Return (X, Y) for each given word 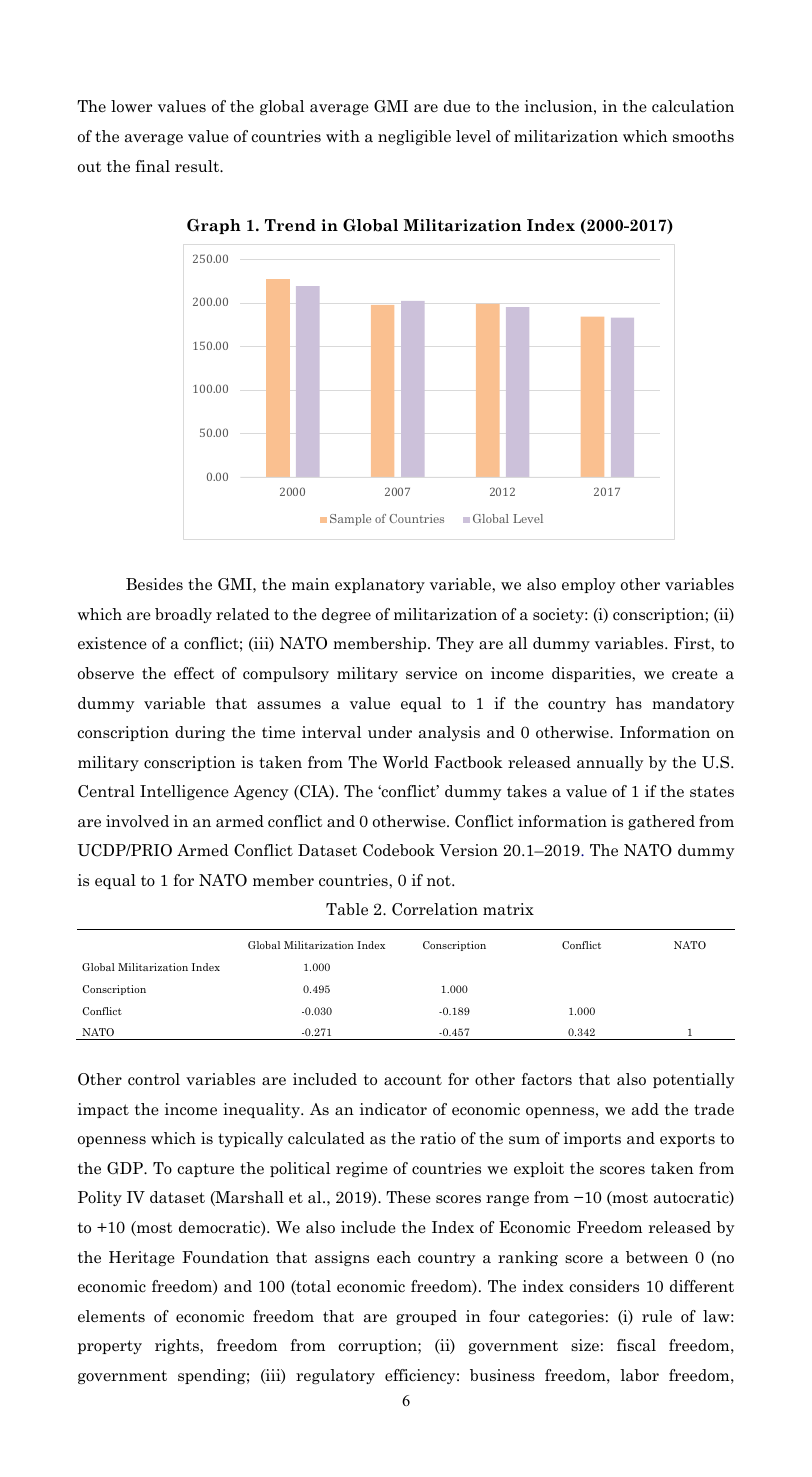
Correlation (435, 909)
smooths (703, 136)
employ (588, 585)
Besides (154, 584)
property (110, 1347)
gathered (661, 822)
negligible (414, 137)
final (152, 166)
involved (137, 821)
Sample (350, 520)
